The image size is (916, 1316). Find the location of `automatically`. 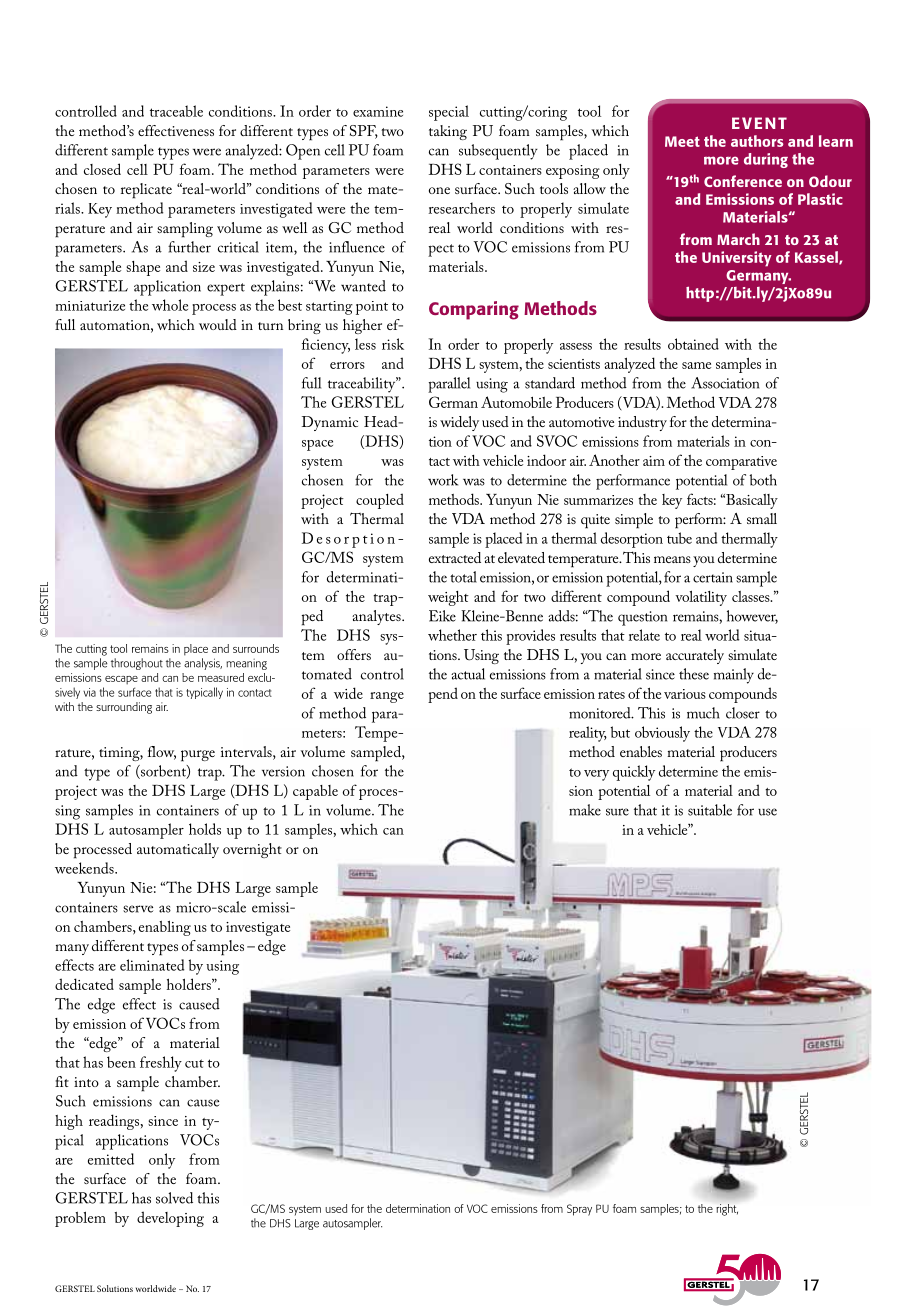

automatically is located at coordinates (178, 850).
